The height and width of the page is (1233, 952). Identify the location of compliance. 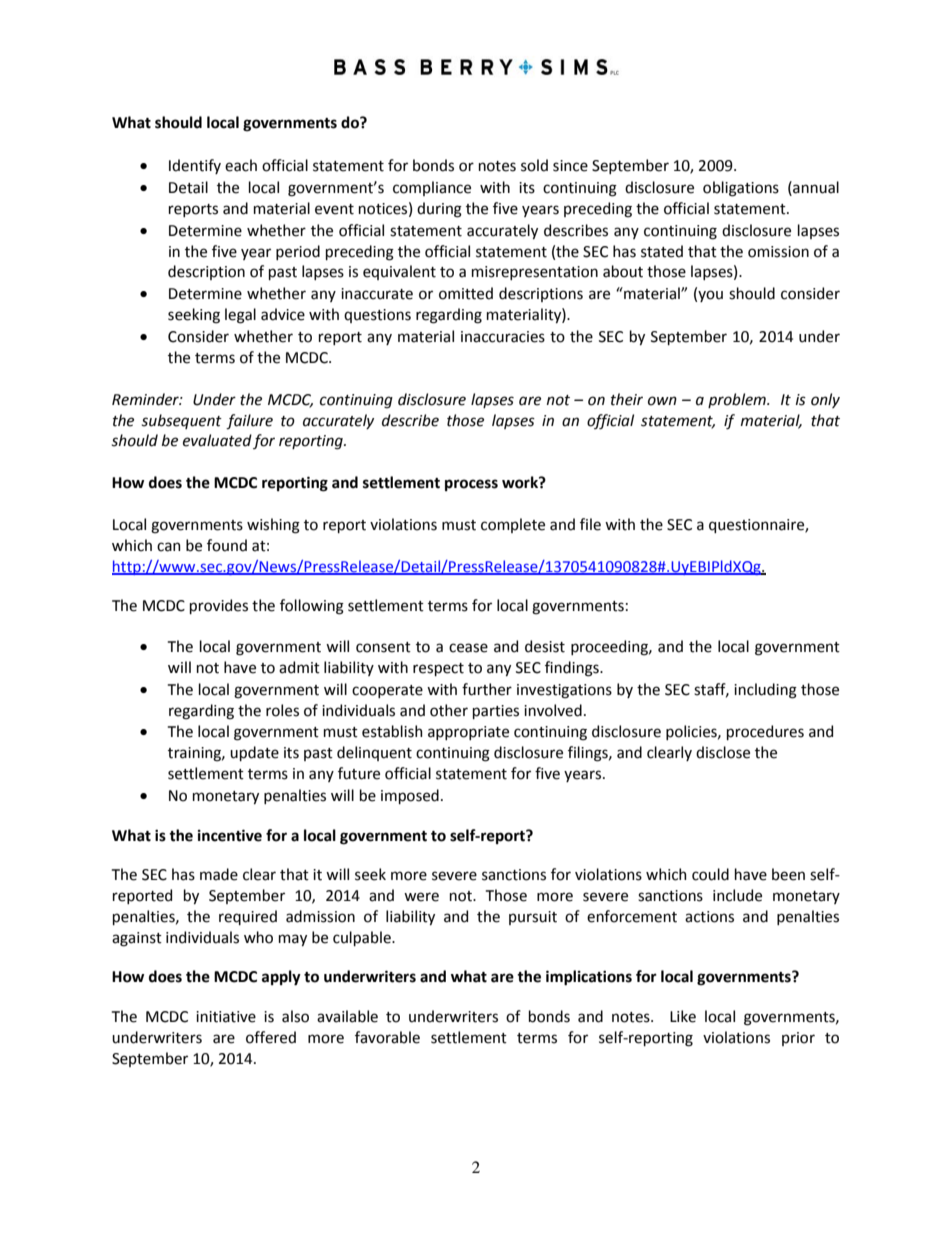
(432, 188).
